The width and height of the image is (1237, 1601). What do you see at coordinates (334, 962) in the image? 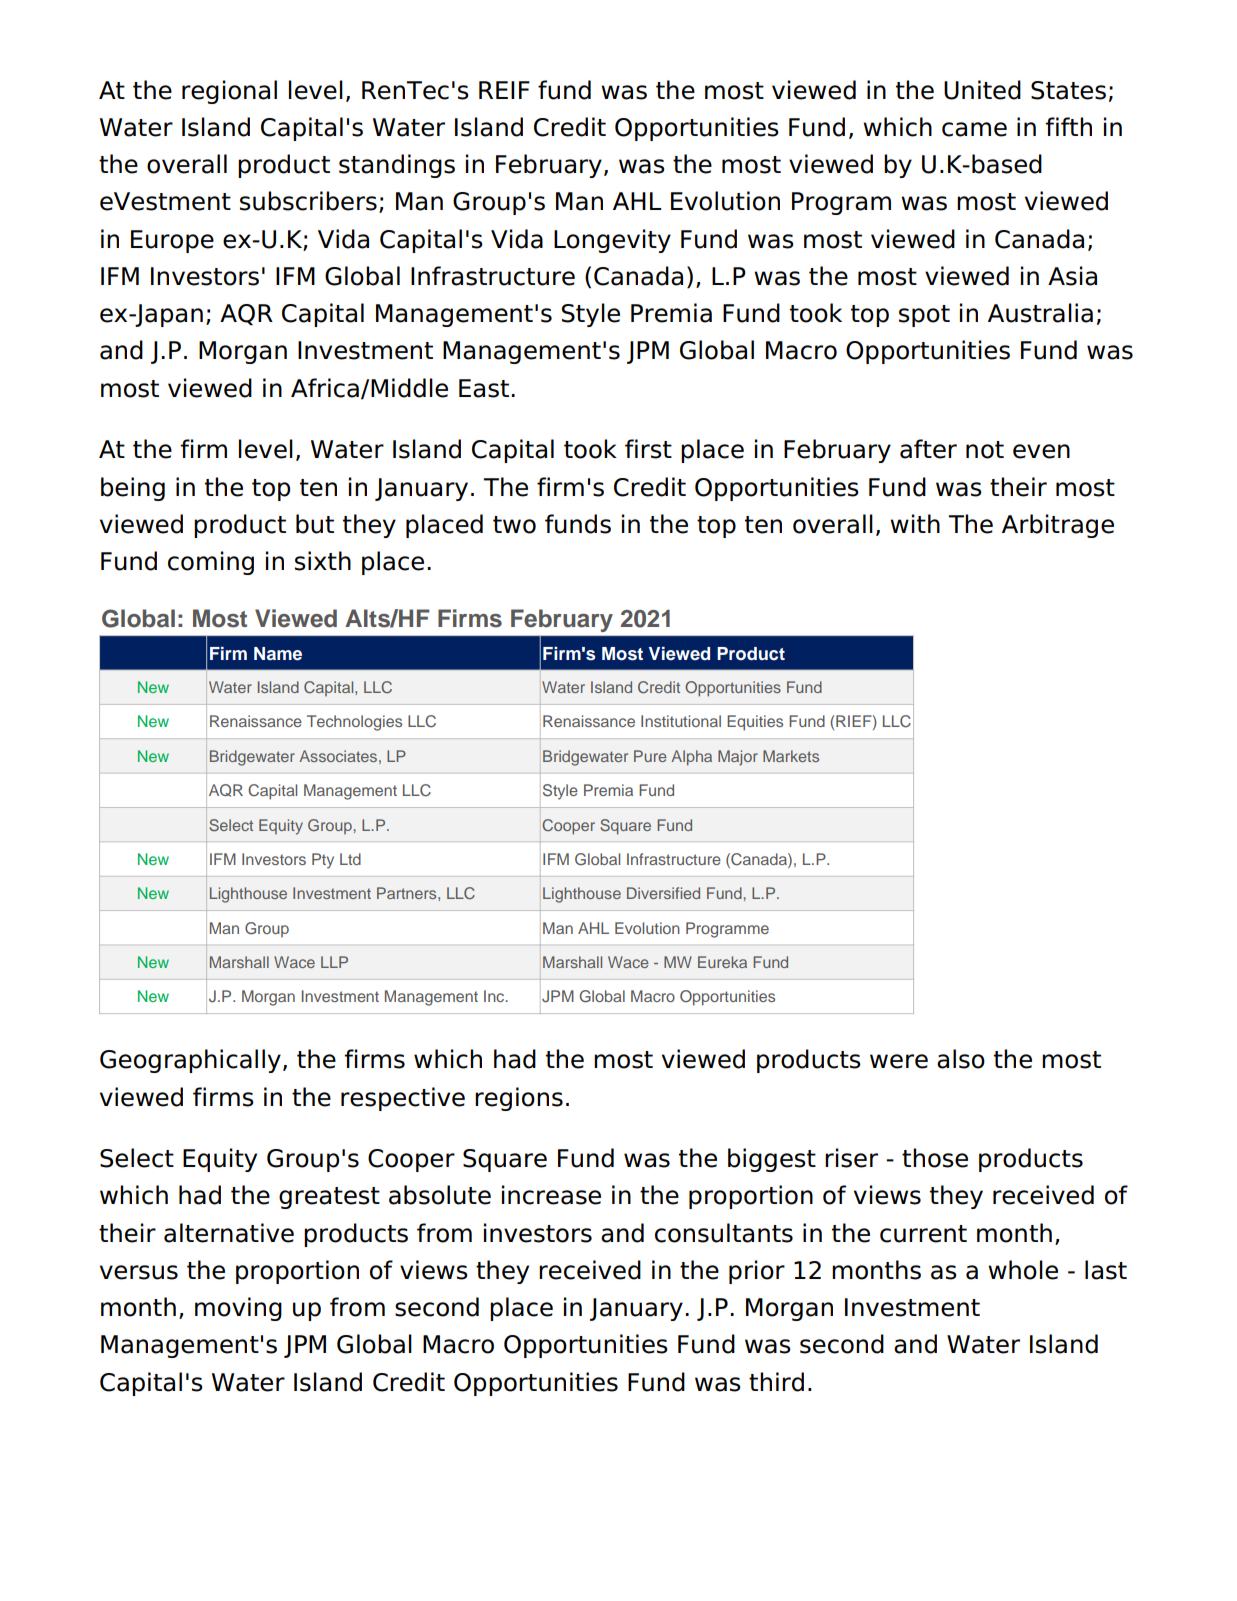
I see `LLP` at bounding box center [334, 962].
